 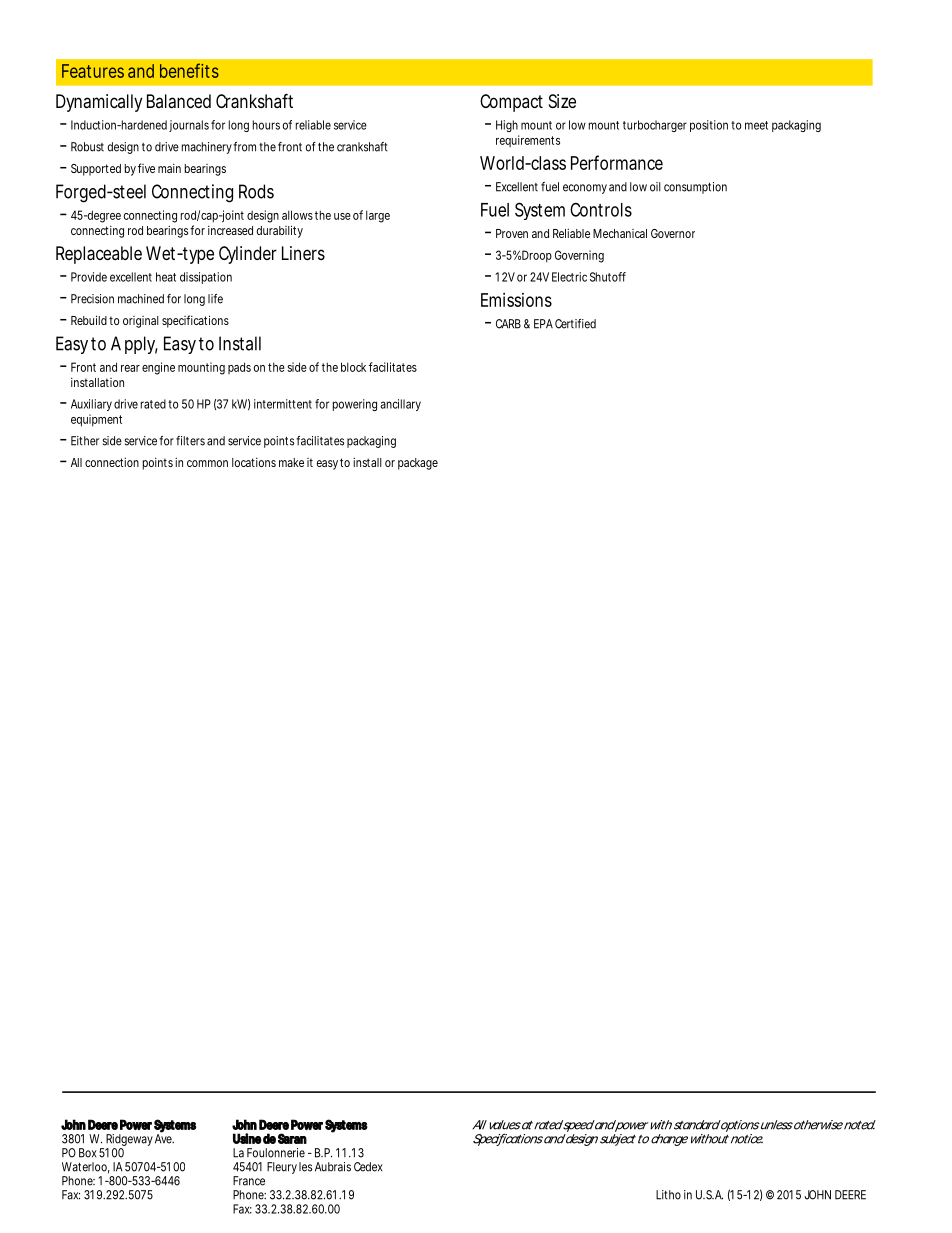 I want to click on Ave, so click(x=164, y=1138).
